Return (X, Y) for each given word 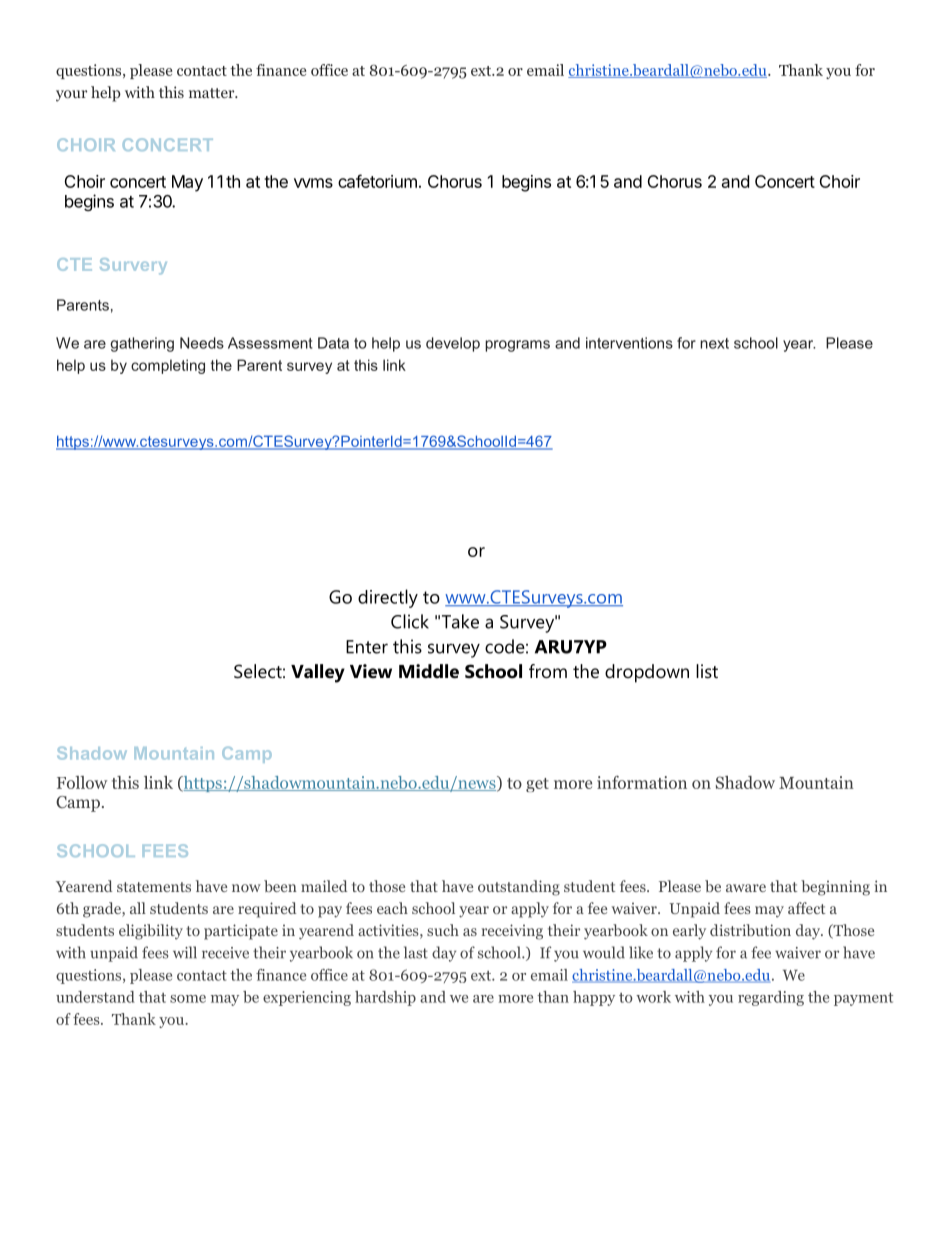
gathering (142, 344)
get (537, 785)
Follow (82, 782)
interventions (629, 343)
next (714, 343)
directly (388, 598)
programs (517, 346)
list (707, 671)
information (642, 782)
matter (213, 93)
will (185, 952)
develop (453, 344)
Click (410, 621)
